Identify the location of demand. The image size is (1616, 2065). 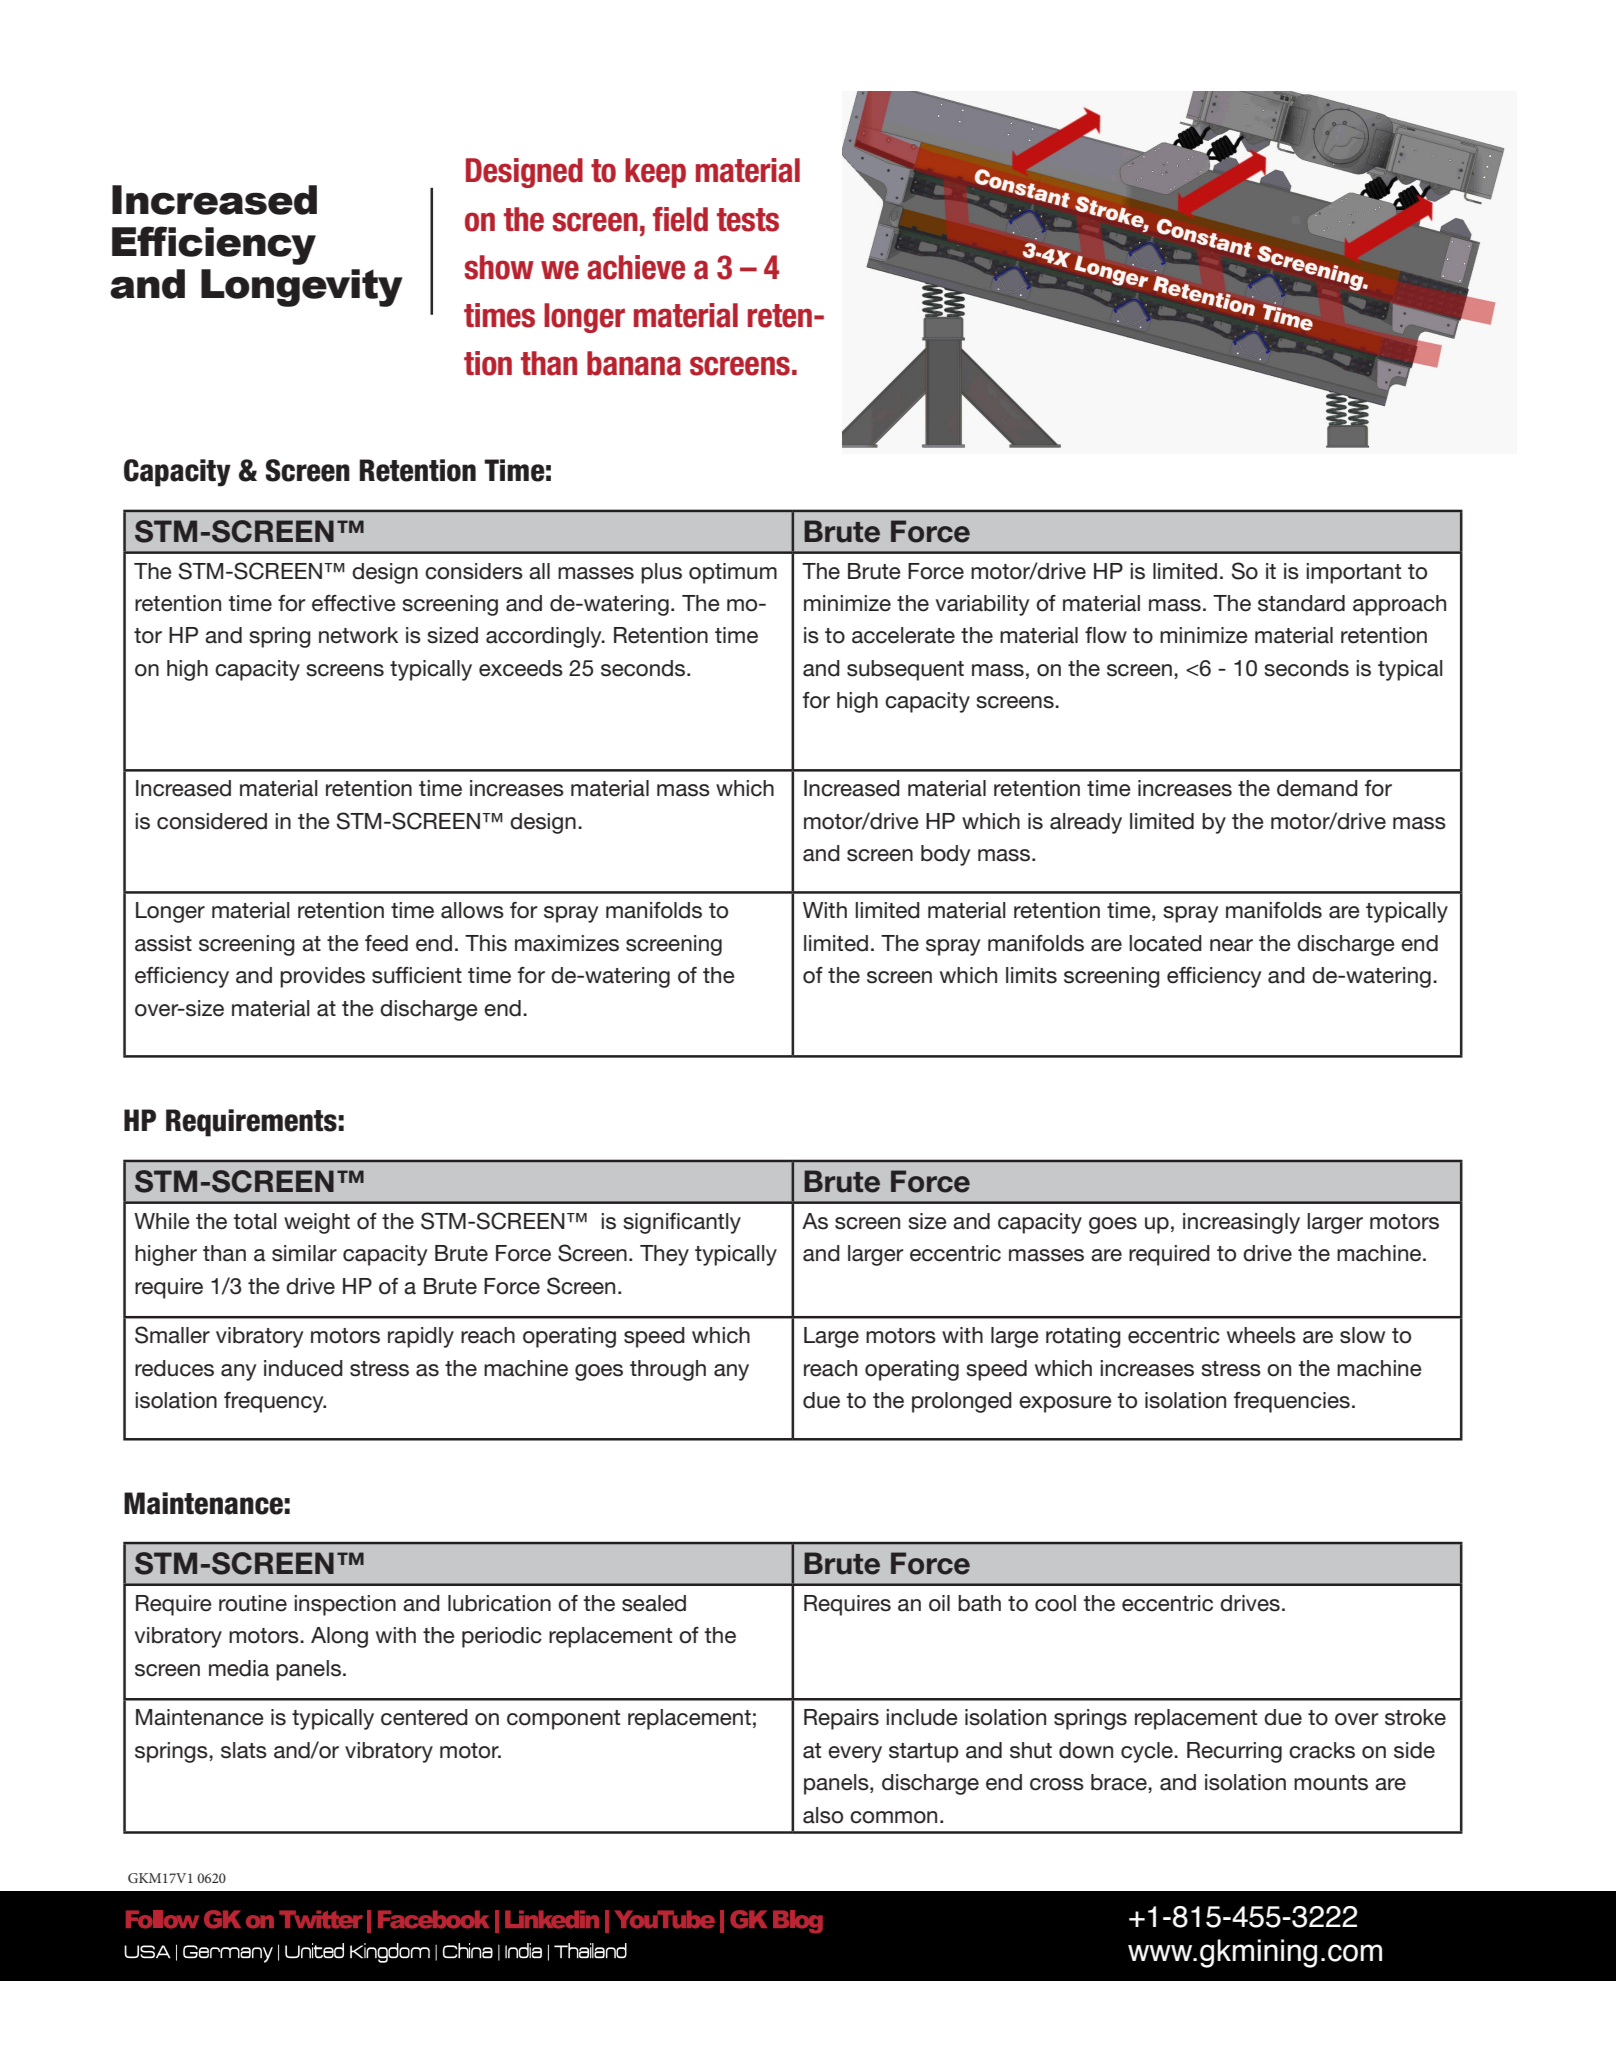
(1317, 788).
